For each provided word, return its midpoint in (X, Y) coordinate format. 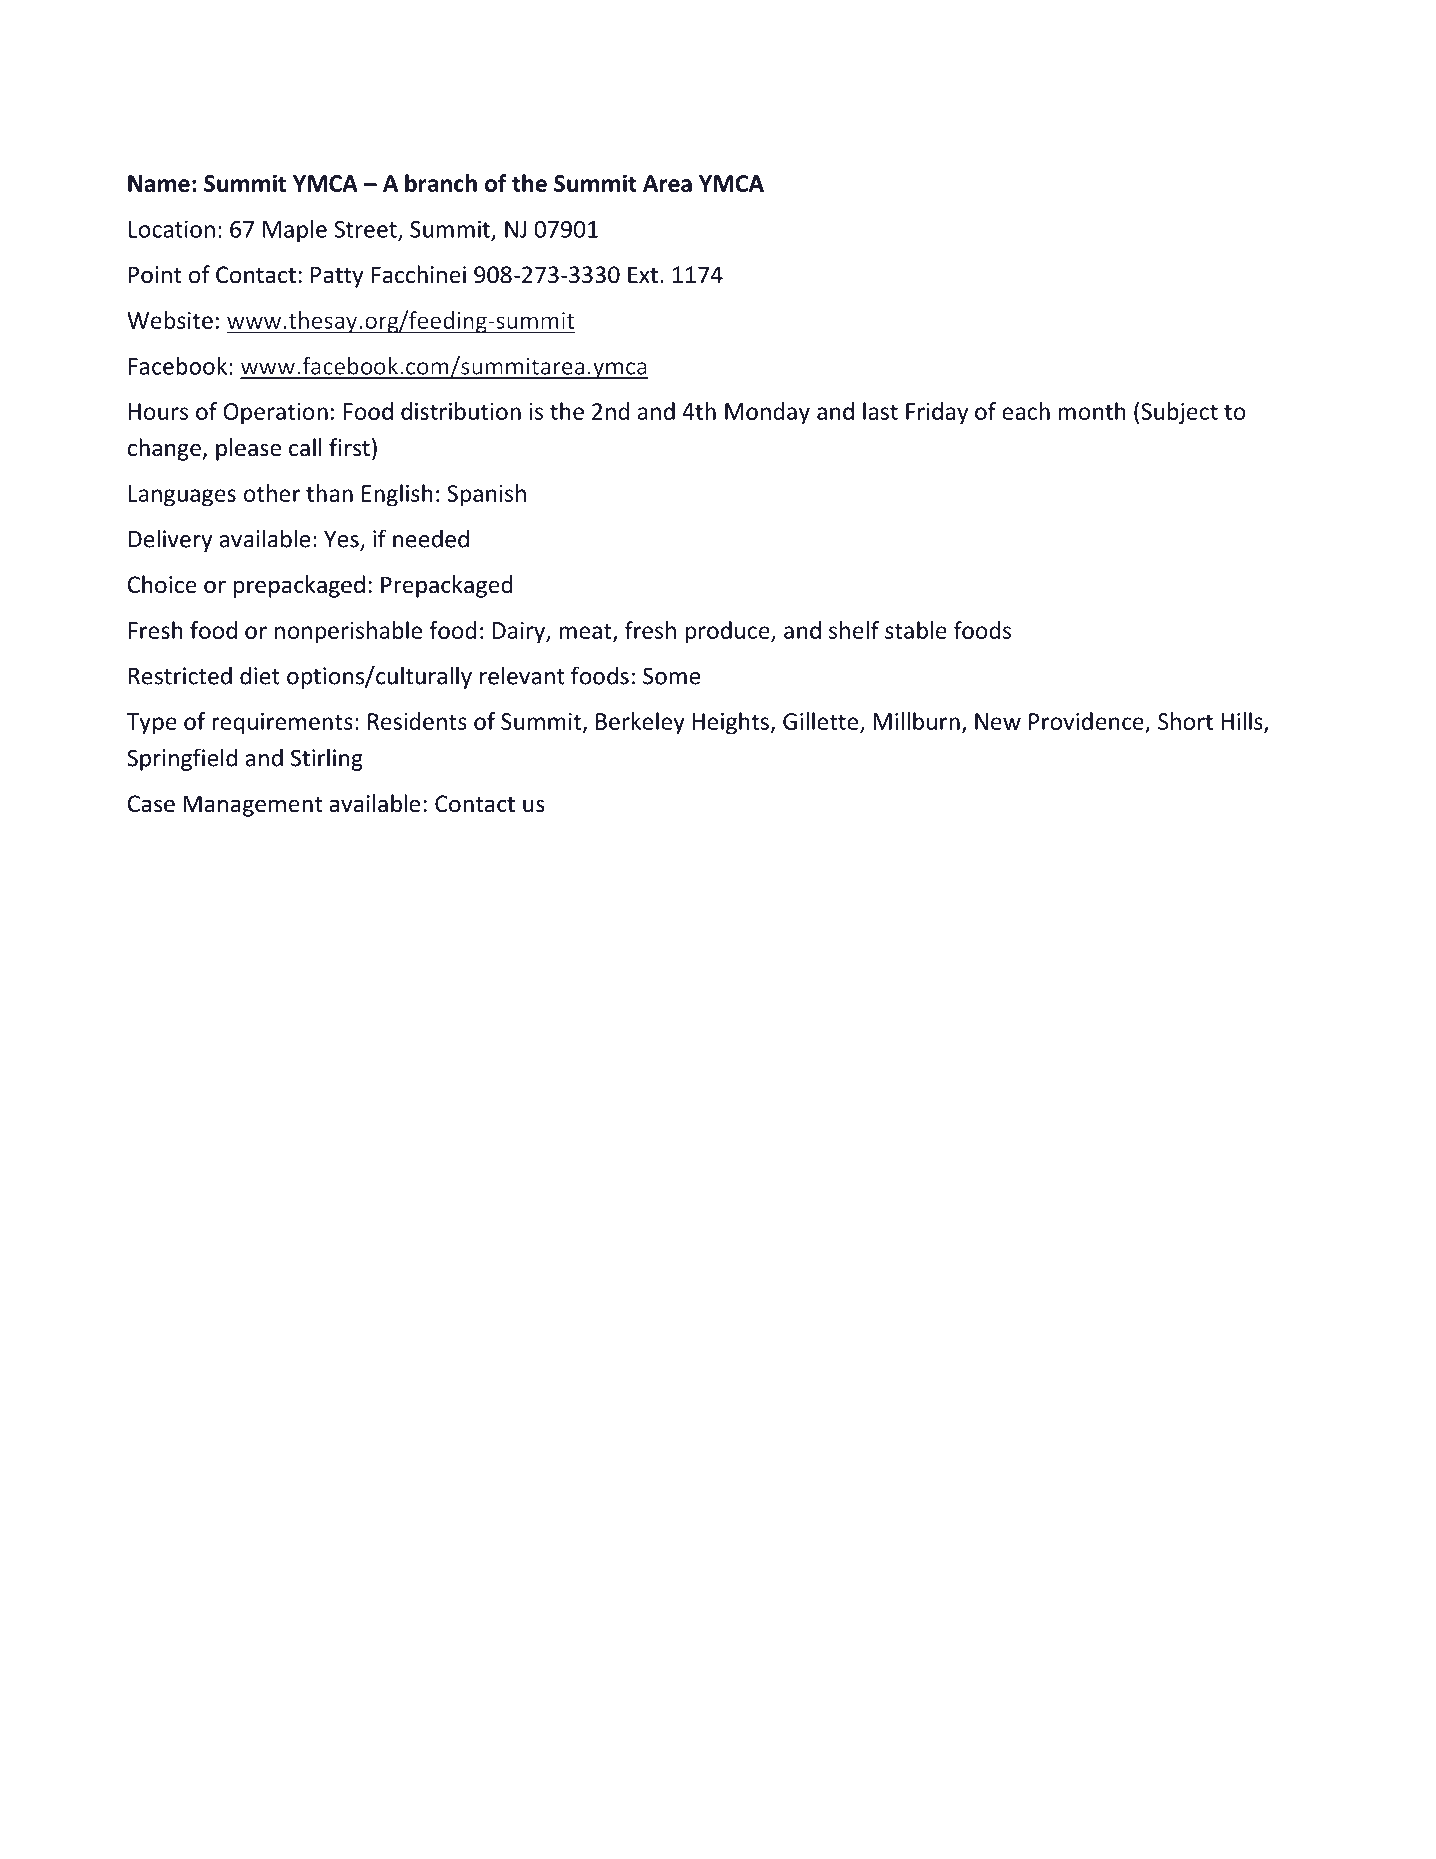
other (272, 493)
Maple (295, 231)
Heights (730, 723)
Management (252, 806)
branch (441, 183)
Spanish (486, 495)
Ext (643, 274)
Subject (1179, 413)
